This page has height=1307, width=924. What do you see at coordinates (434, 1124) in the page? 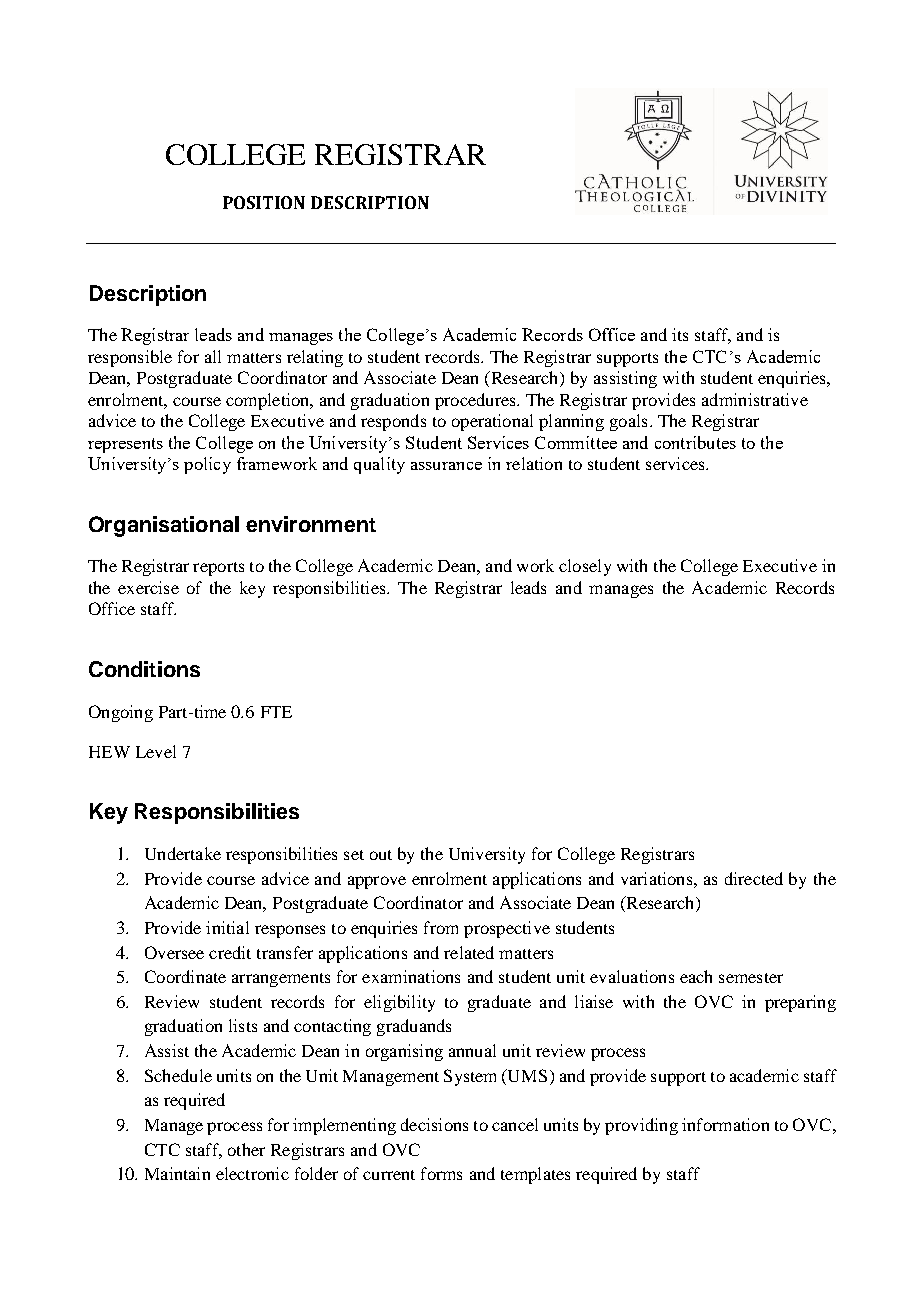
I see `decisions` at bounding box center [434, 1124].
